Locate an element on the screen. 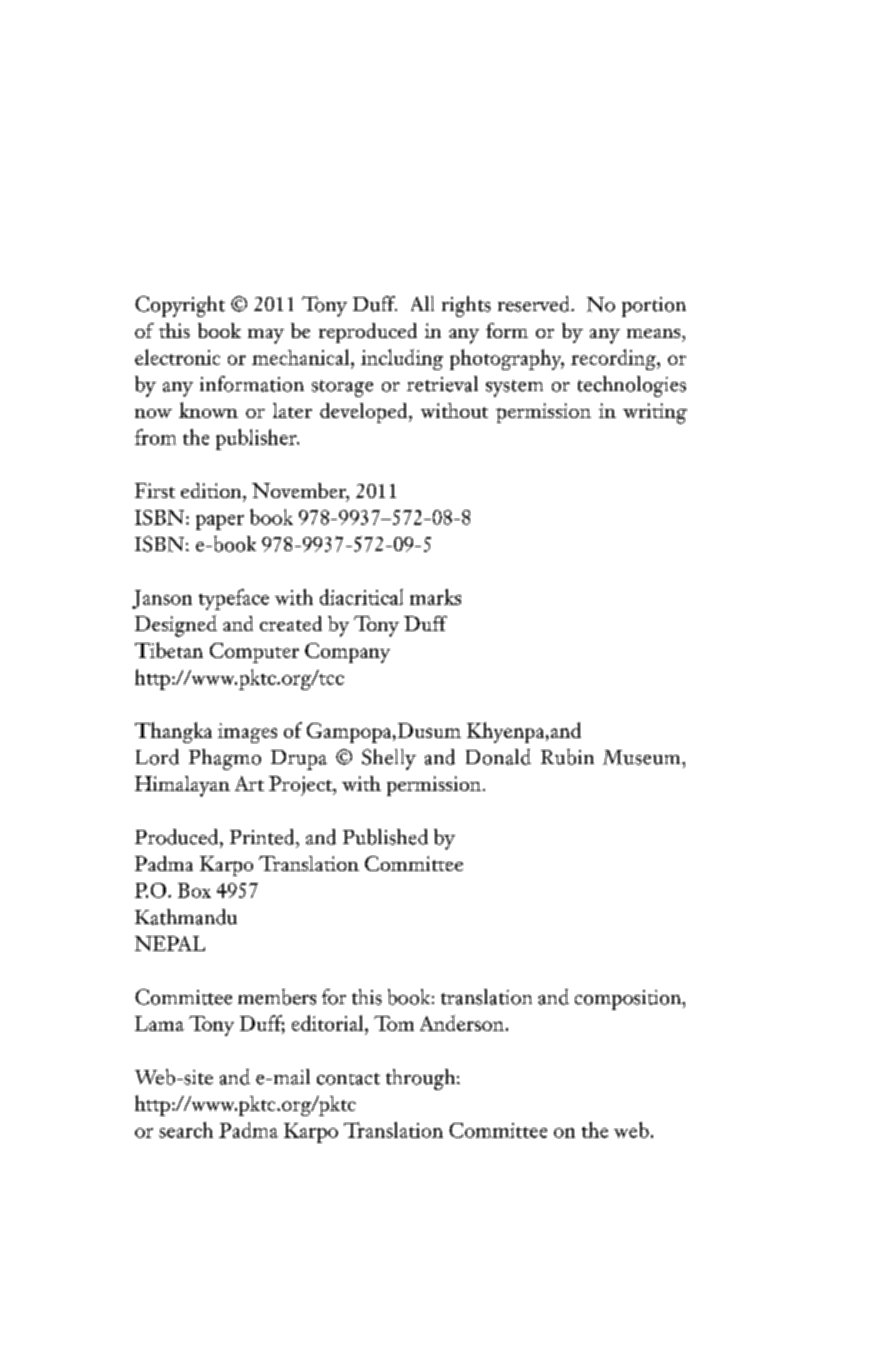  Shelly is located at coordinates (389, 759).
